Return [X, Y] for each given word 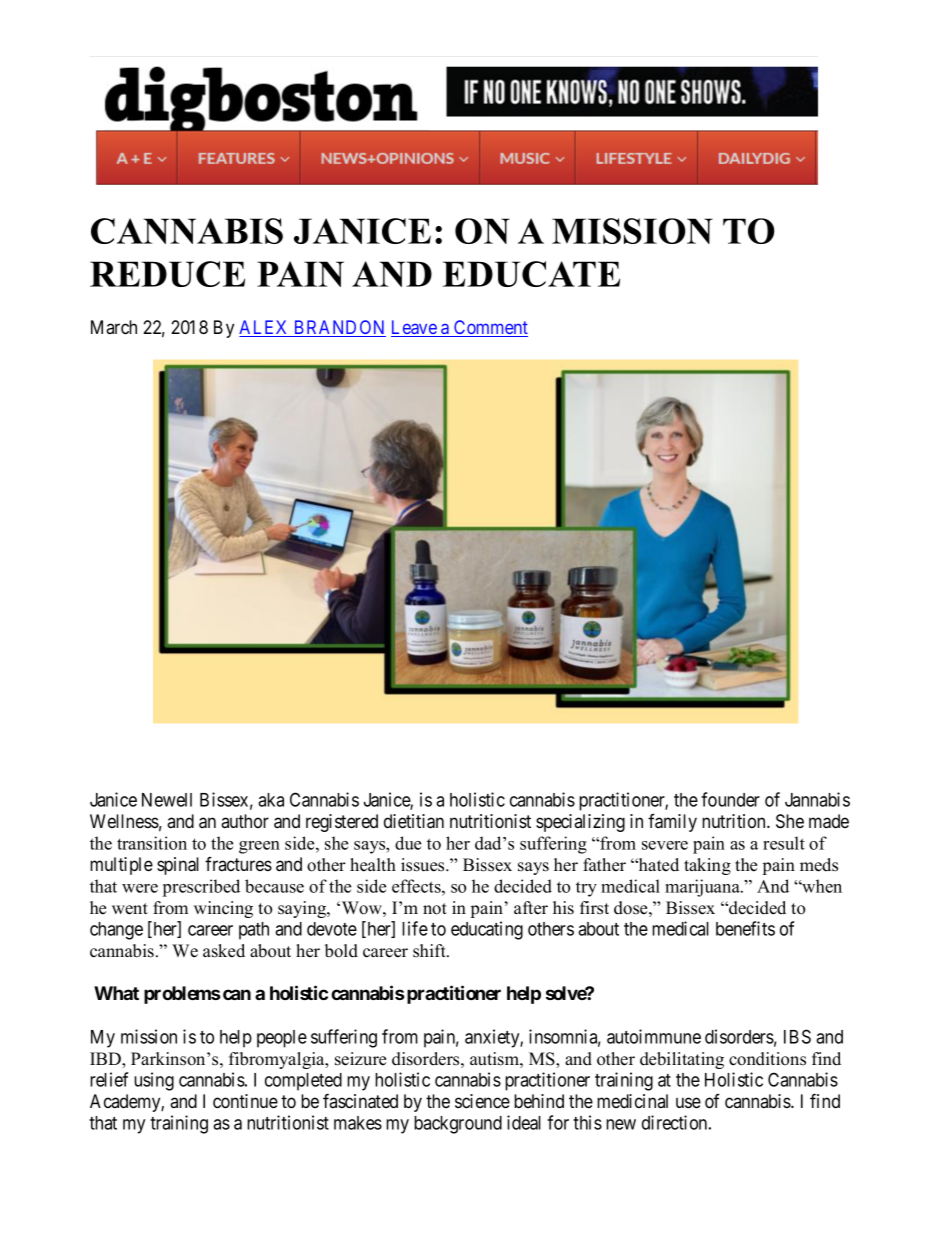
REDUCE [167, 274]
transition [152, 843]
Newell [167, 800]
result [784, 843]
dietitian [414, 821]
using [154, 1081]
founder [730, 799]
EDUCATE [531, 274]
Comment [490, 328]
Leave [414, 328]
